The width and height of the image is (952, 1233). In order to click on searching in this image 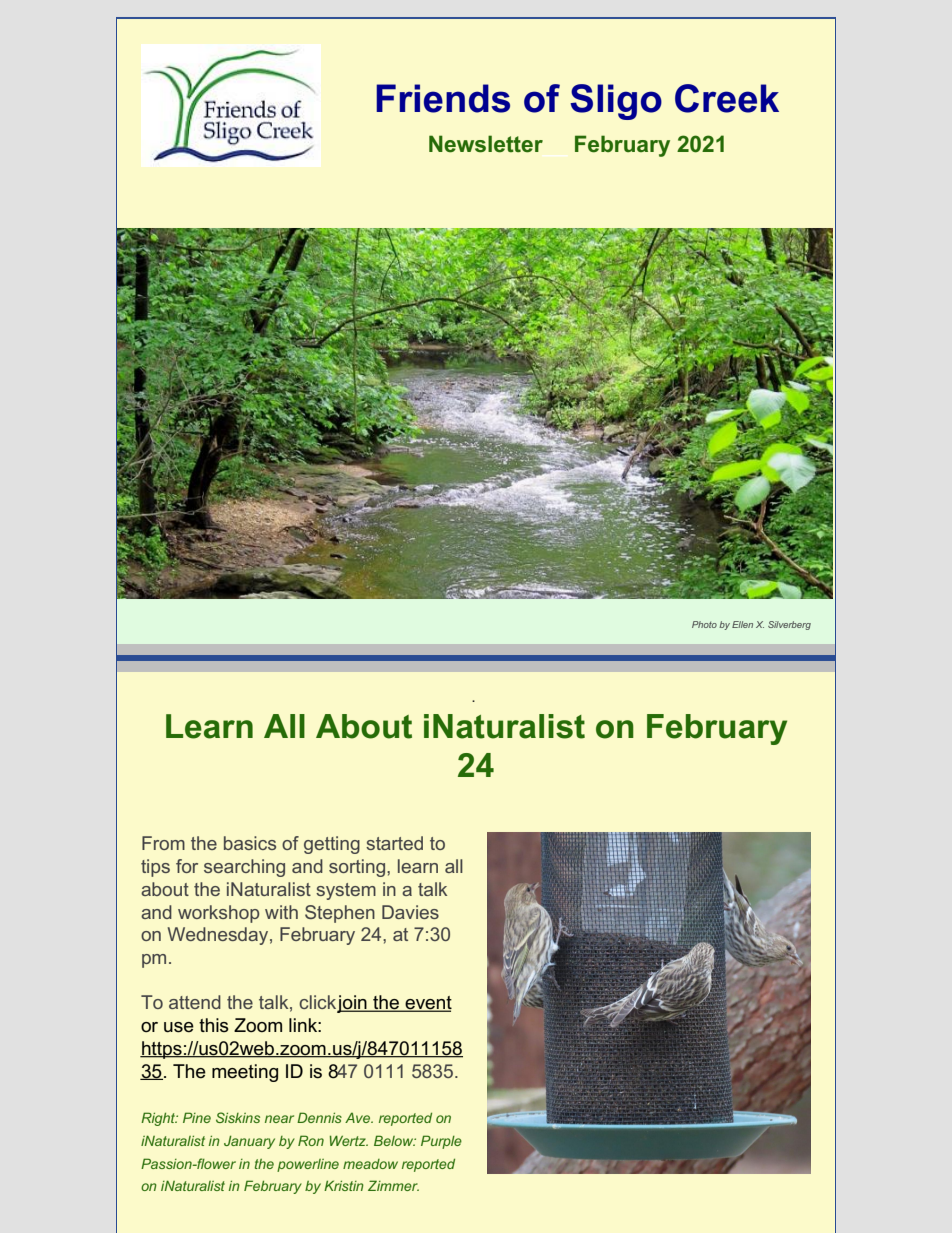, I will do `click(244, 868)`.
